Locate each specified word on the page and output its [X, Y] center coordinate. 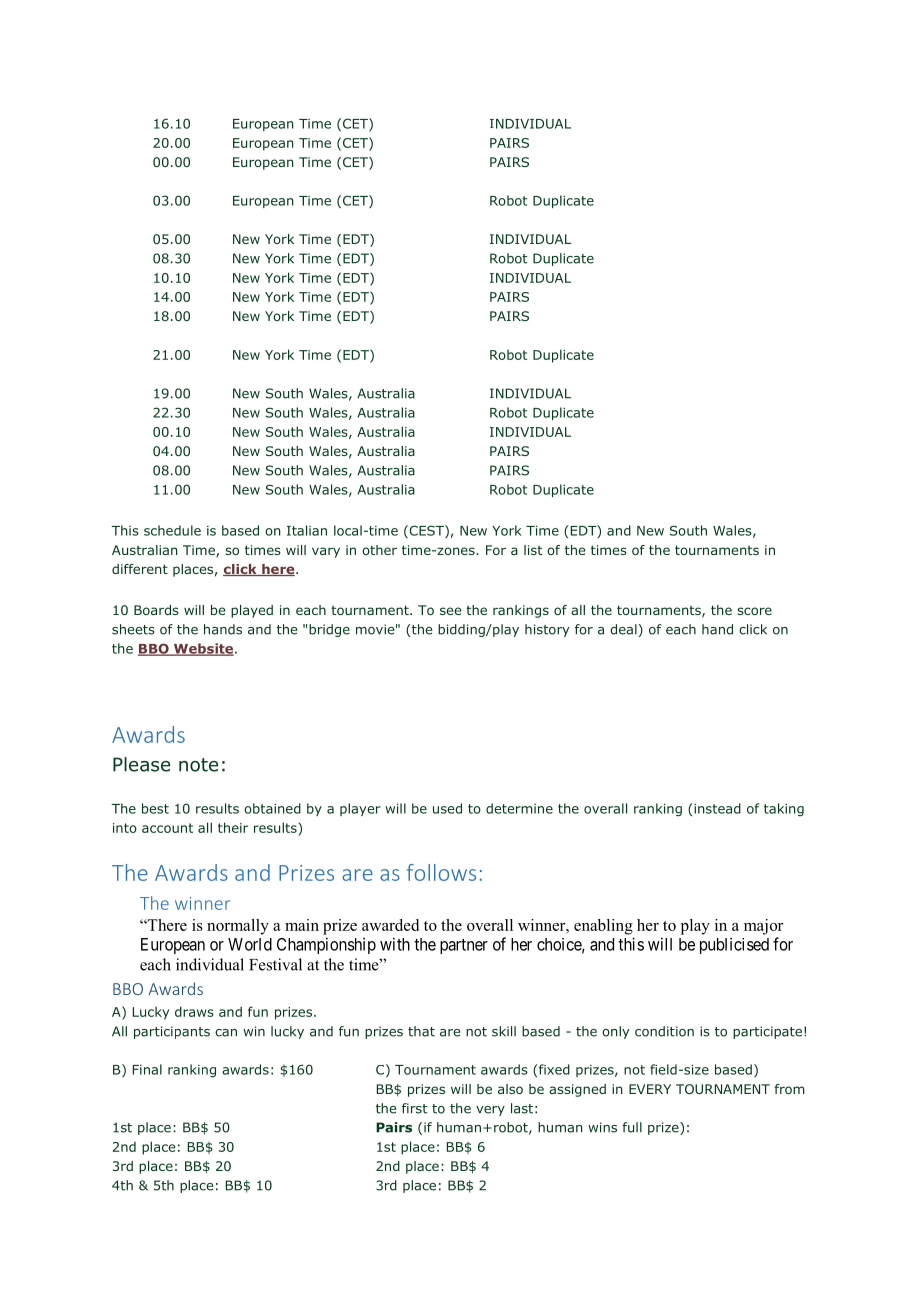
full [632, 1127]
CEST [426, 531]
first [414, 1108]
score [754, 611]
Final [147, 1069]
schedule [172, 530]
